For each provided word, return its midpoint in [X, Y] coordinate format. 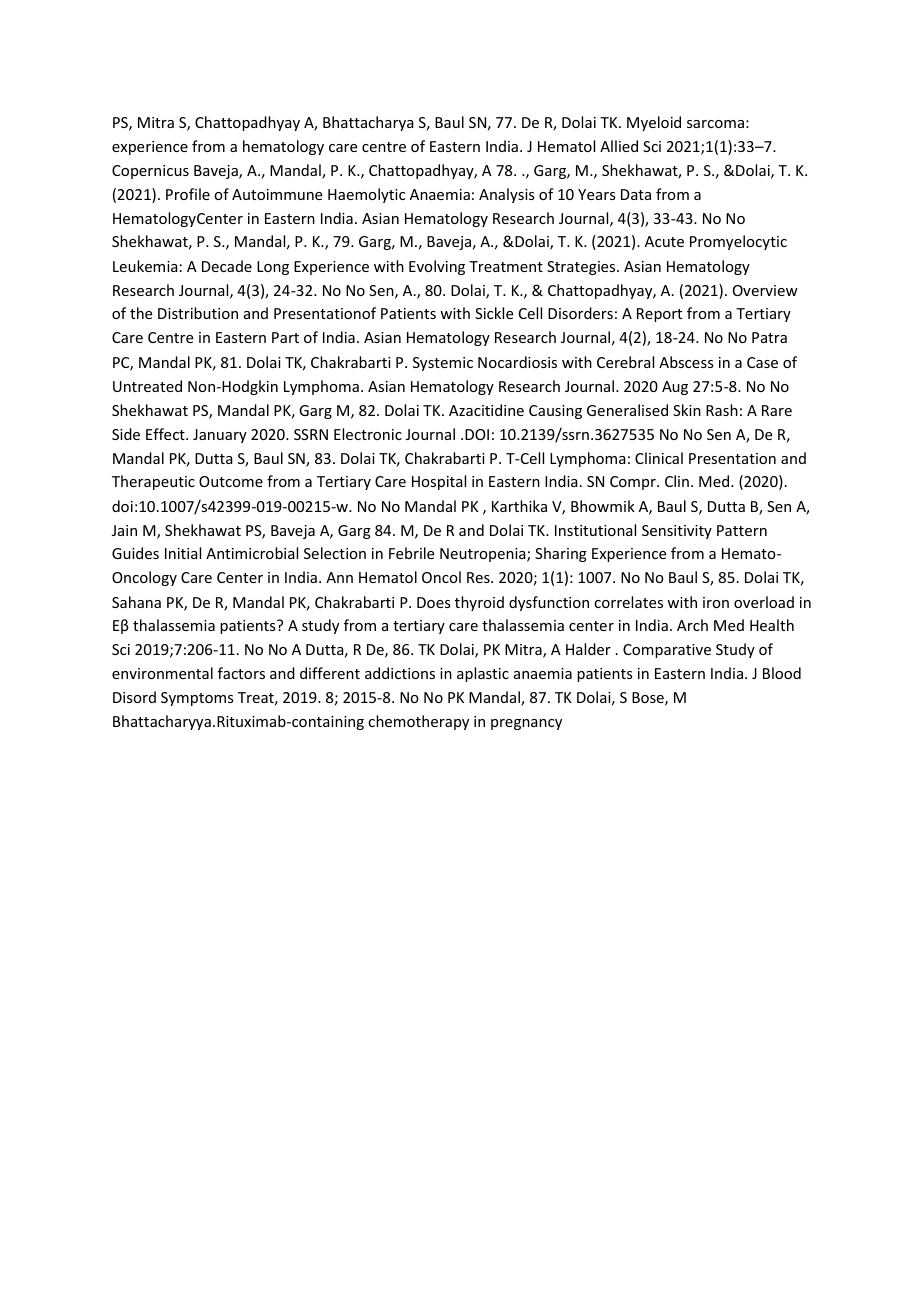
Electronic [368, 434]
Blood [782, 673]
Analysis [506, 195]
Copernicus [150, 172]
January [220, 436]
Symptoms [197, 699]
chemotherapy [418, 722]
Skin [687, 410]
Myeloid [654, 123]
